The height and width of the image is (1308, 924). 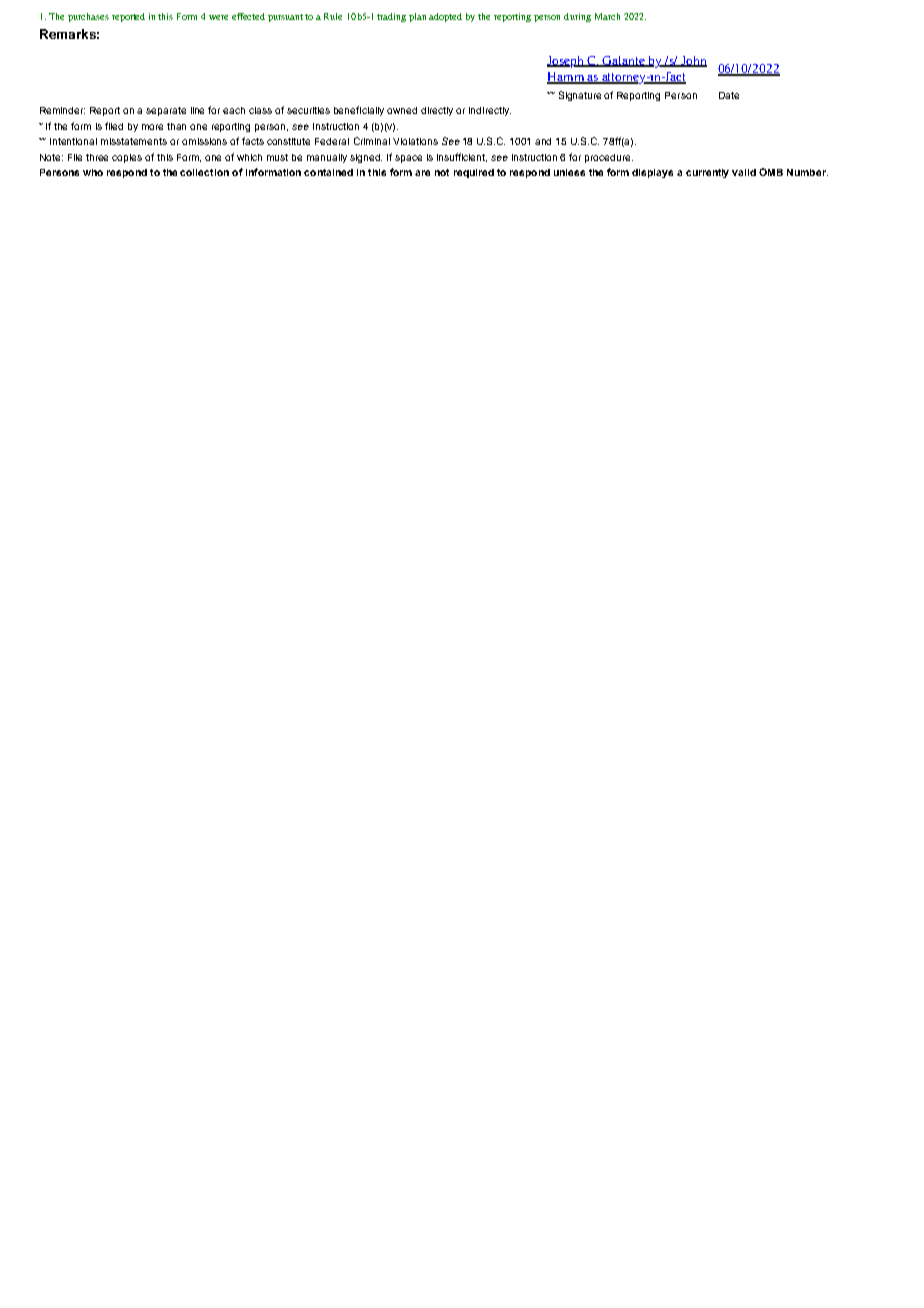 I want to click on John, so click(x=693, y=61).
